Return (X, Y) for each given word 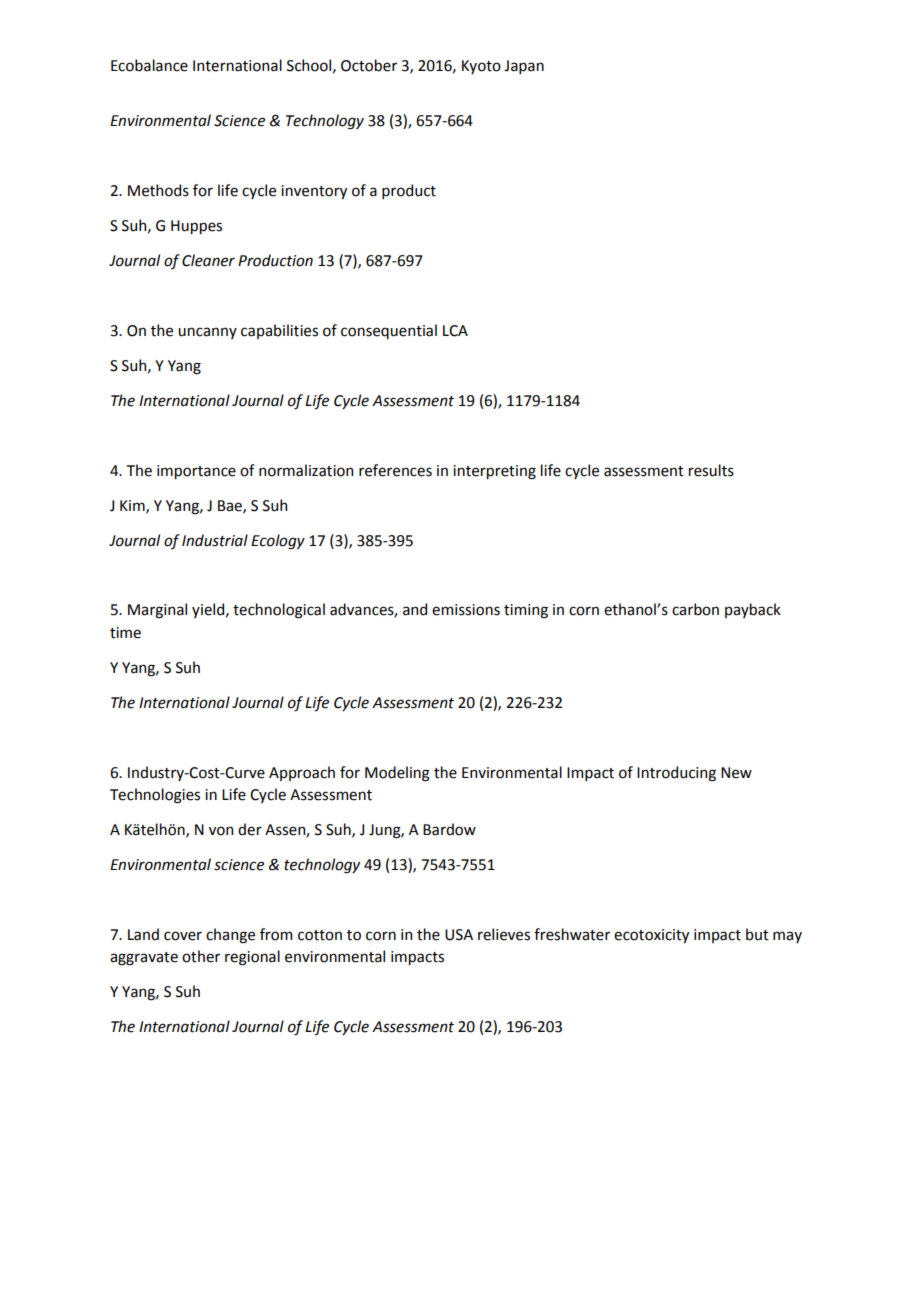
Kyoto (481, 67)
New (736, 773)
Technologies (155, 796)
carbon (695, 609)
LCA (455, 331)
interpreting (494, 472)
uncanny (207, 333)
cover (183, 936)
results (711, 470)
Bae (231, 506)
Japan (524, 67)
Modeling (397, 774)
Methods (158, 190)
